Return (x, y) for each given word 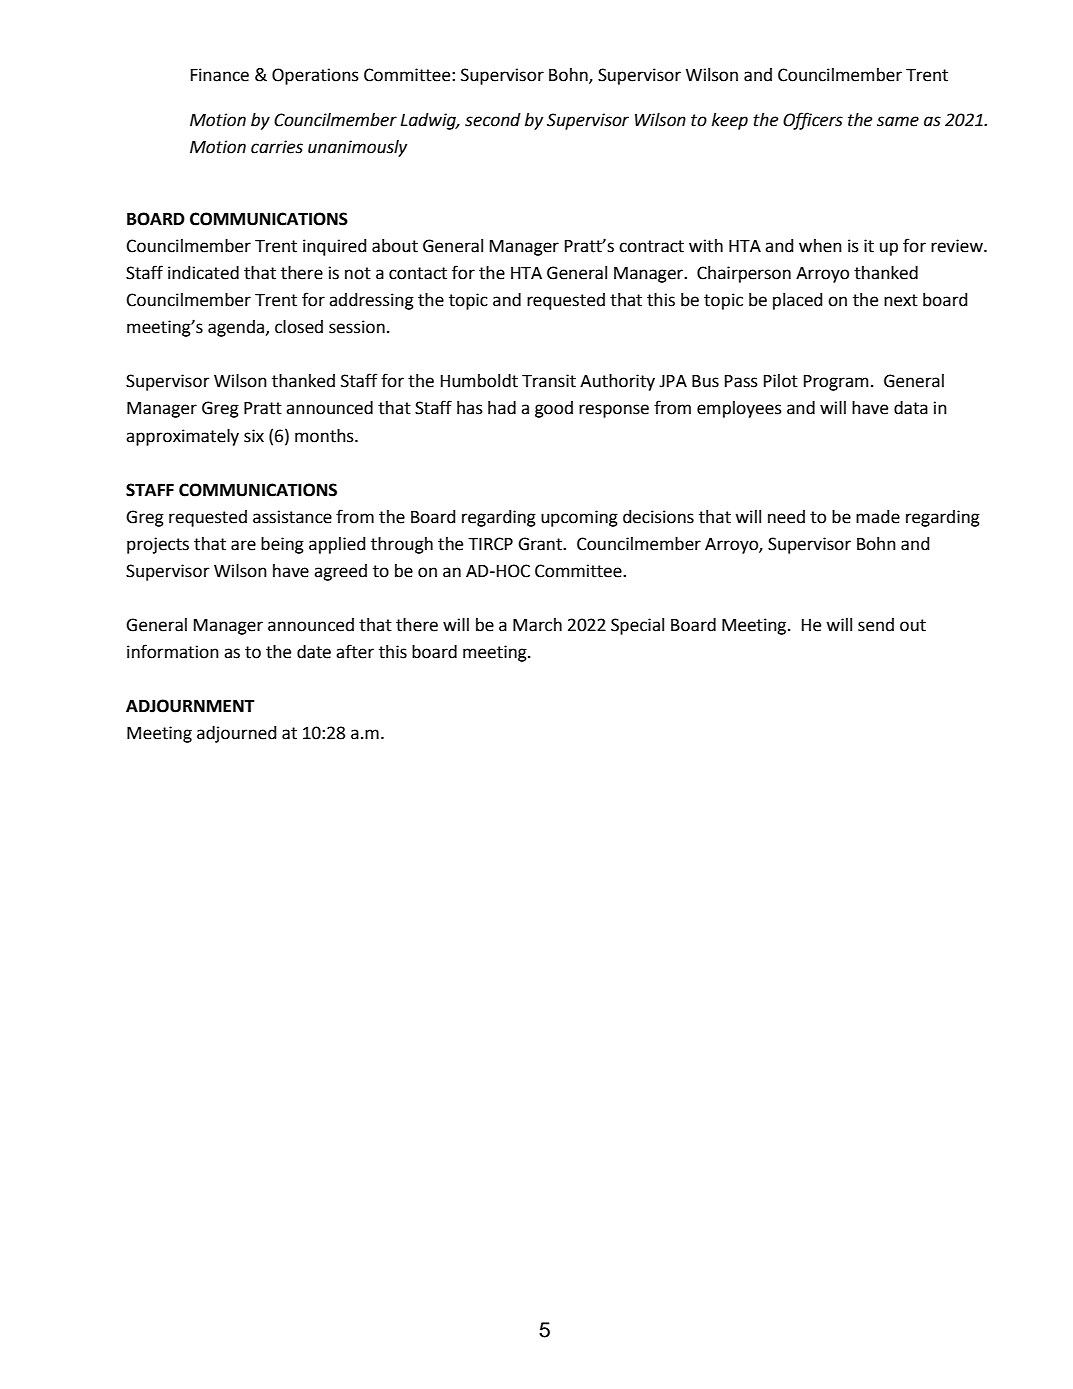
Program (836, 383)
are (243, 545)
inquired (335, 247)
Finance (220, 75)
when (820, 246)
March (537, 625)
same (898, 121)
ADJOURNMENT (190, 706)
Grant (541, 544)
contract (651, 246)
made (878, 517)
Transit (549, 381)
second (493, 120)
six (254, 436)
